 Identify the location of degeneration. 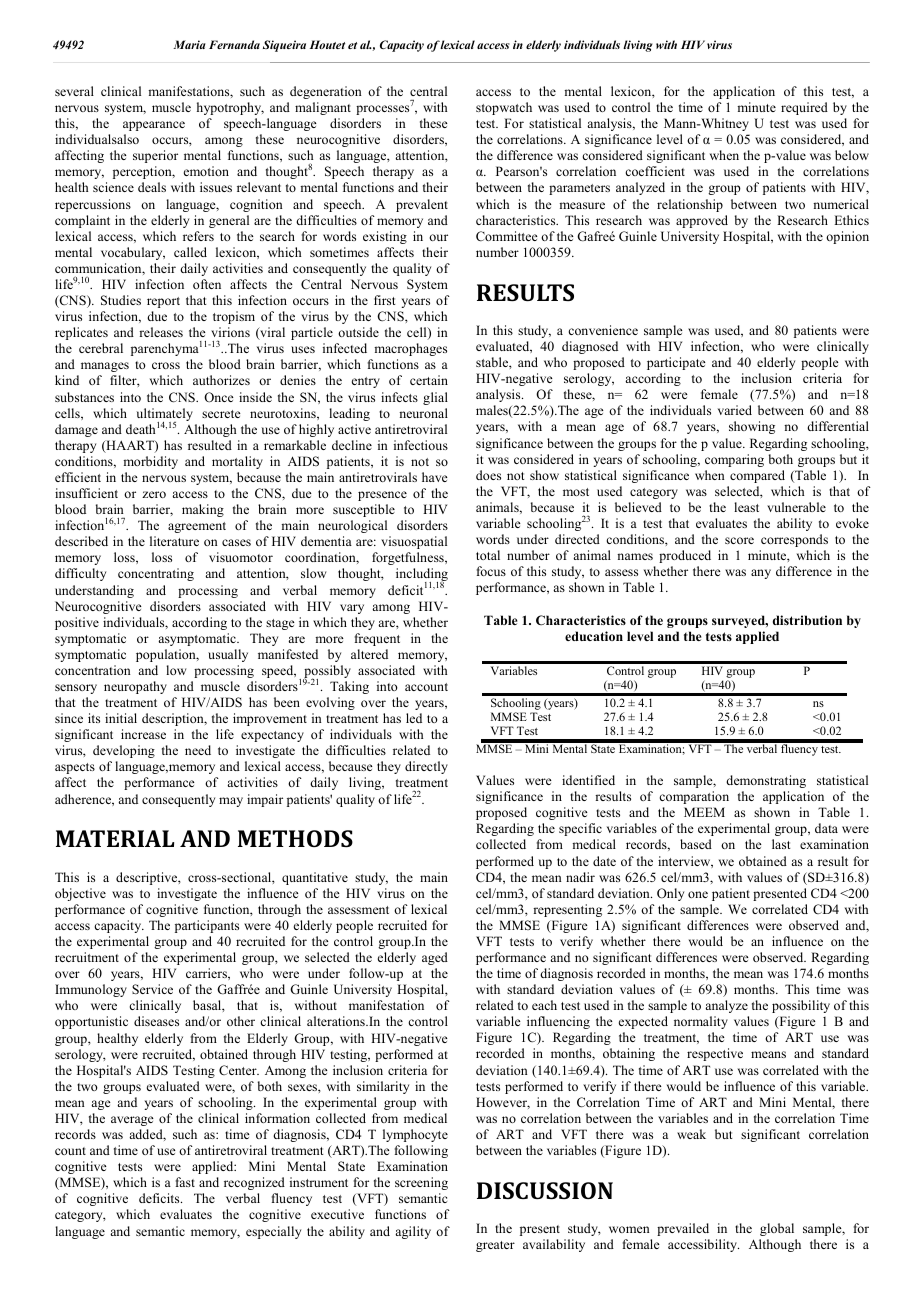
(326, 92).
